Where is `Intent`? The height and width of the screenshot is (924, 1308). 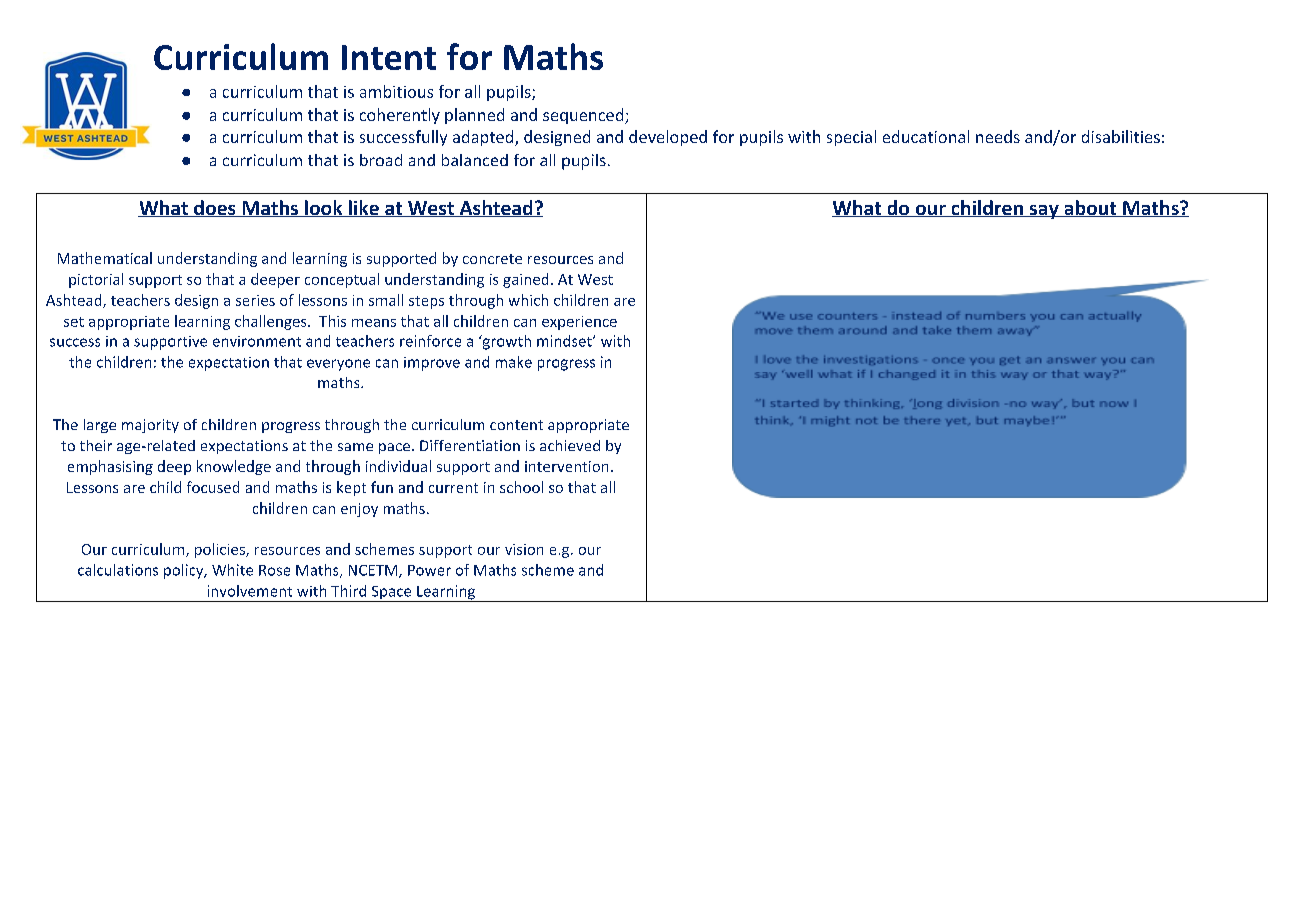
Intent is located at coordinates (389, 57).
